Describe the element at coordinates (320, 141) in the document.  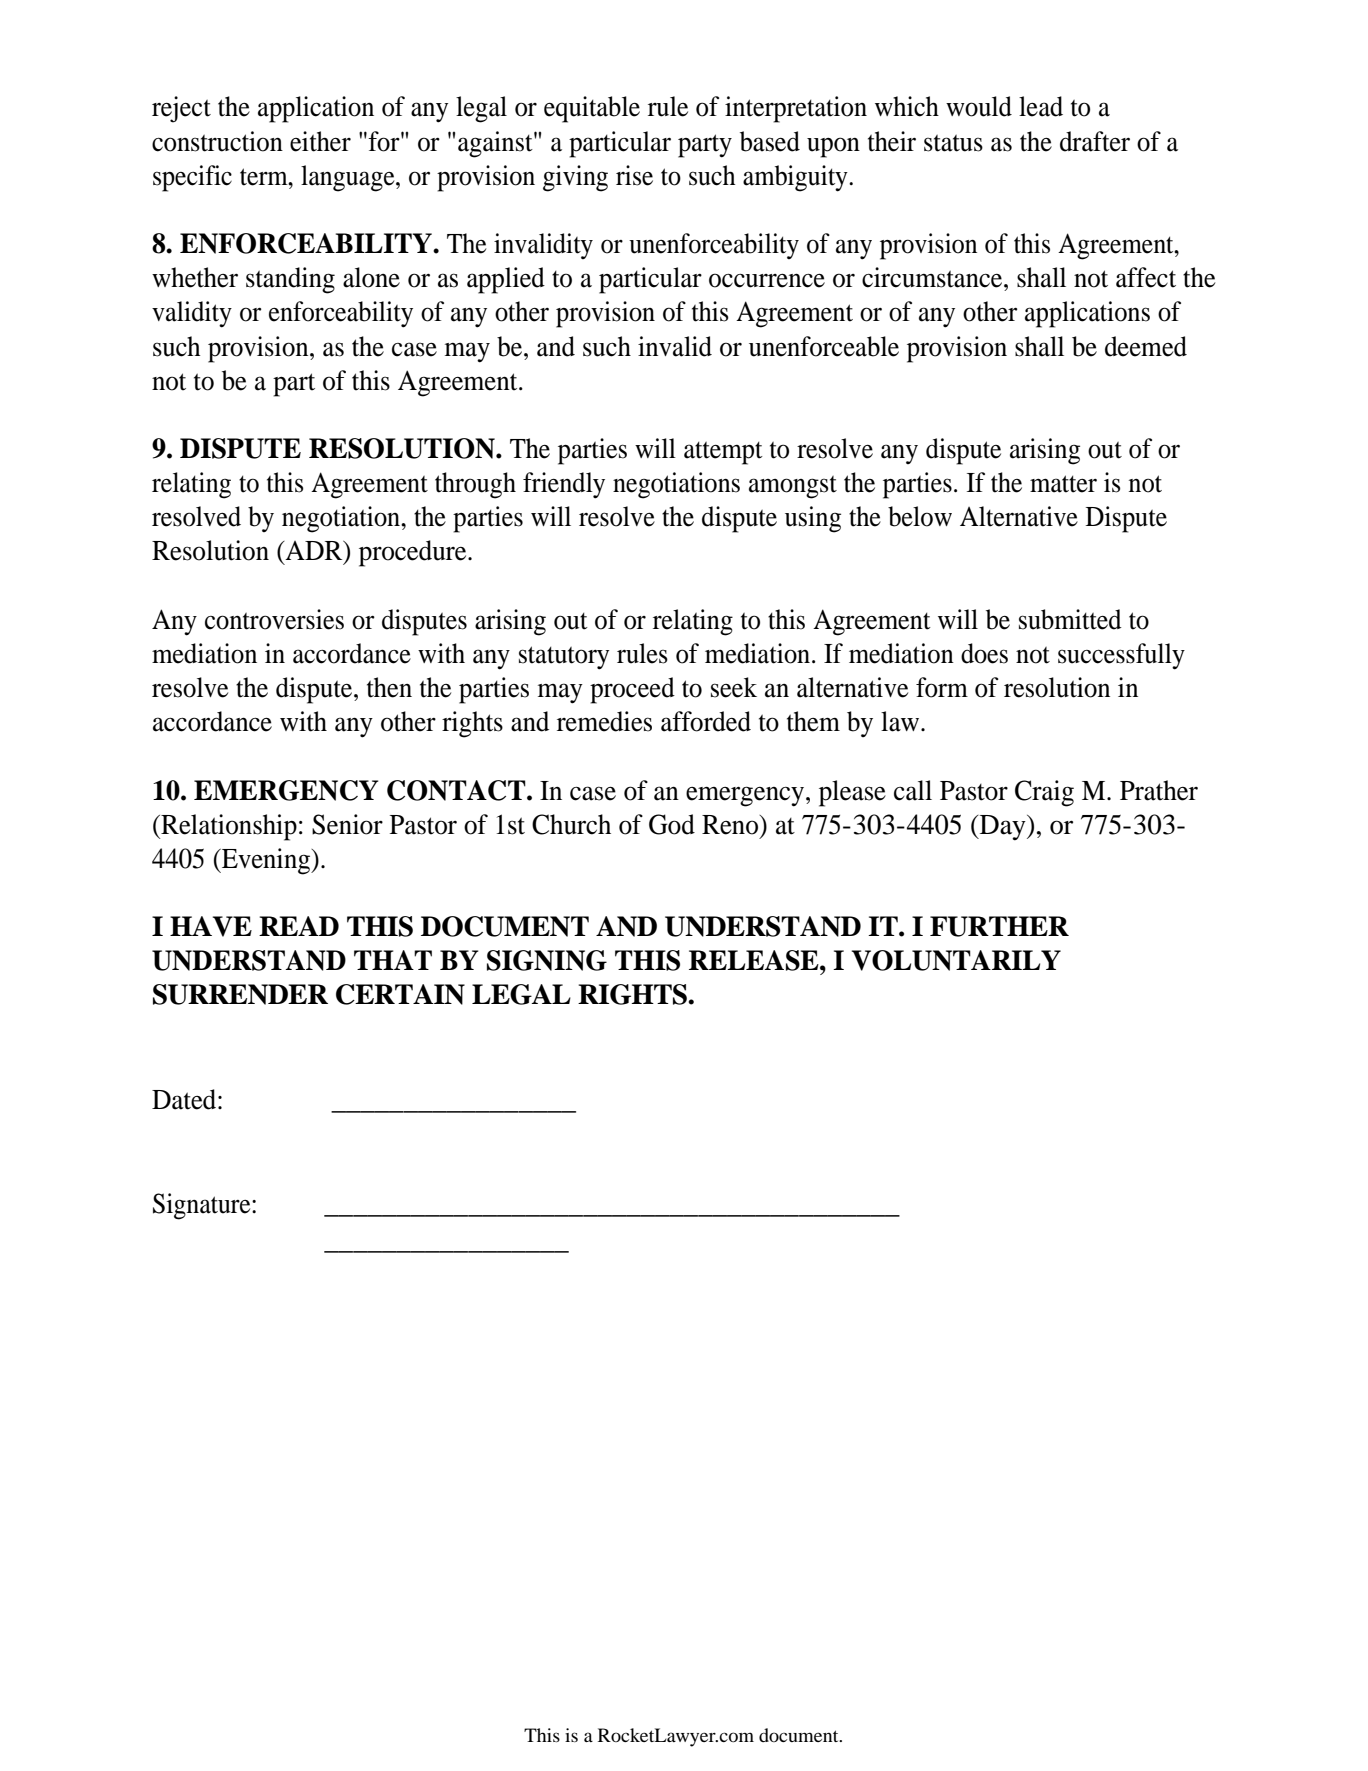
I see `either` at that location.
